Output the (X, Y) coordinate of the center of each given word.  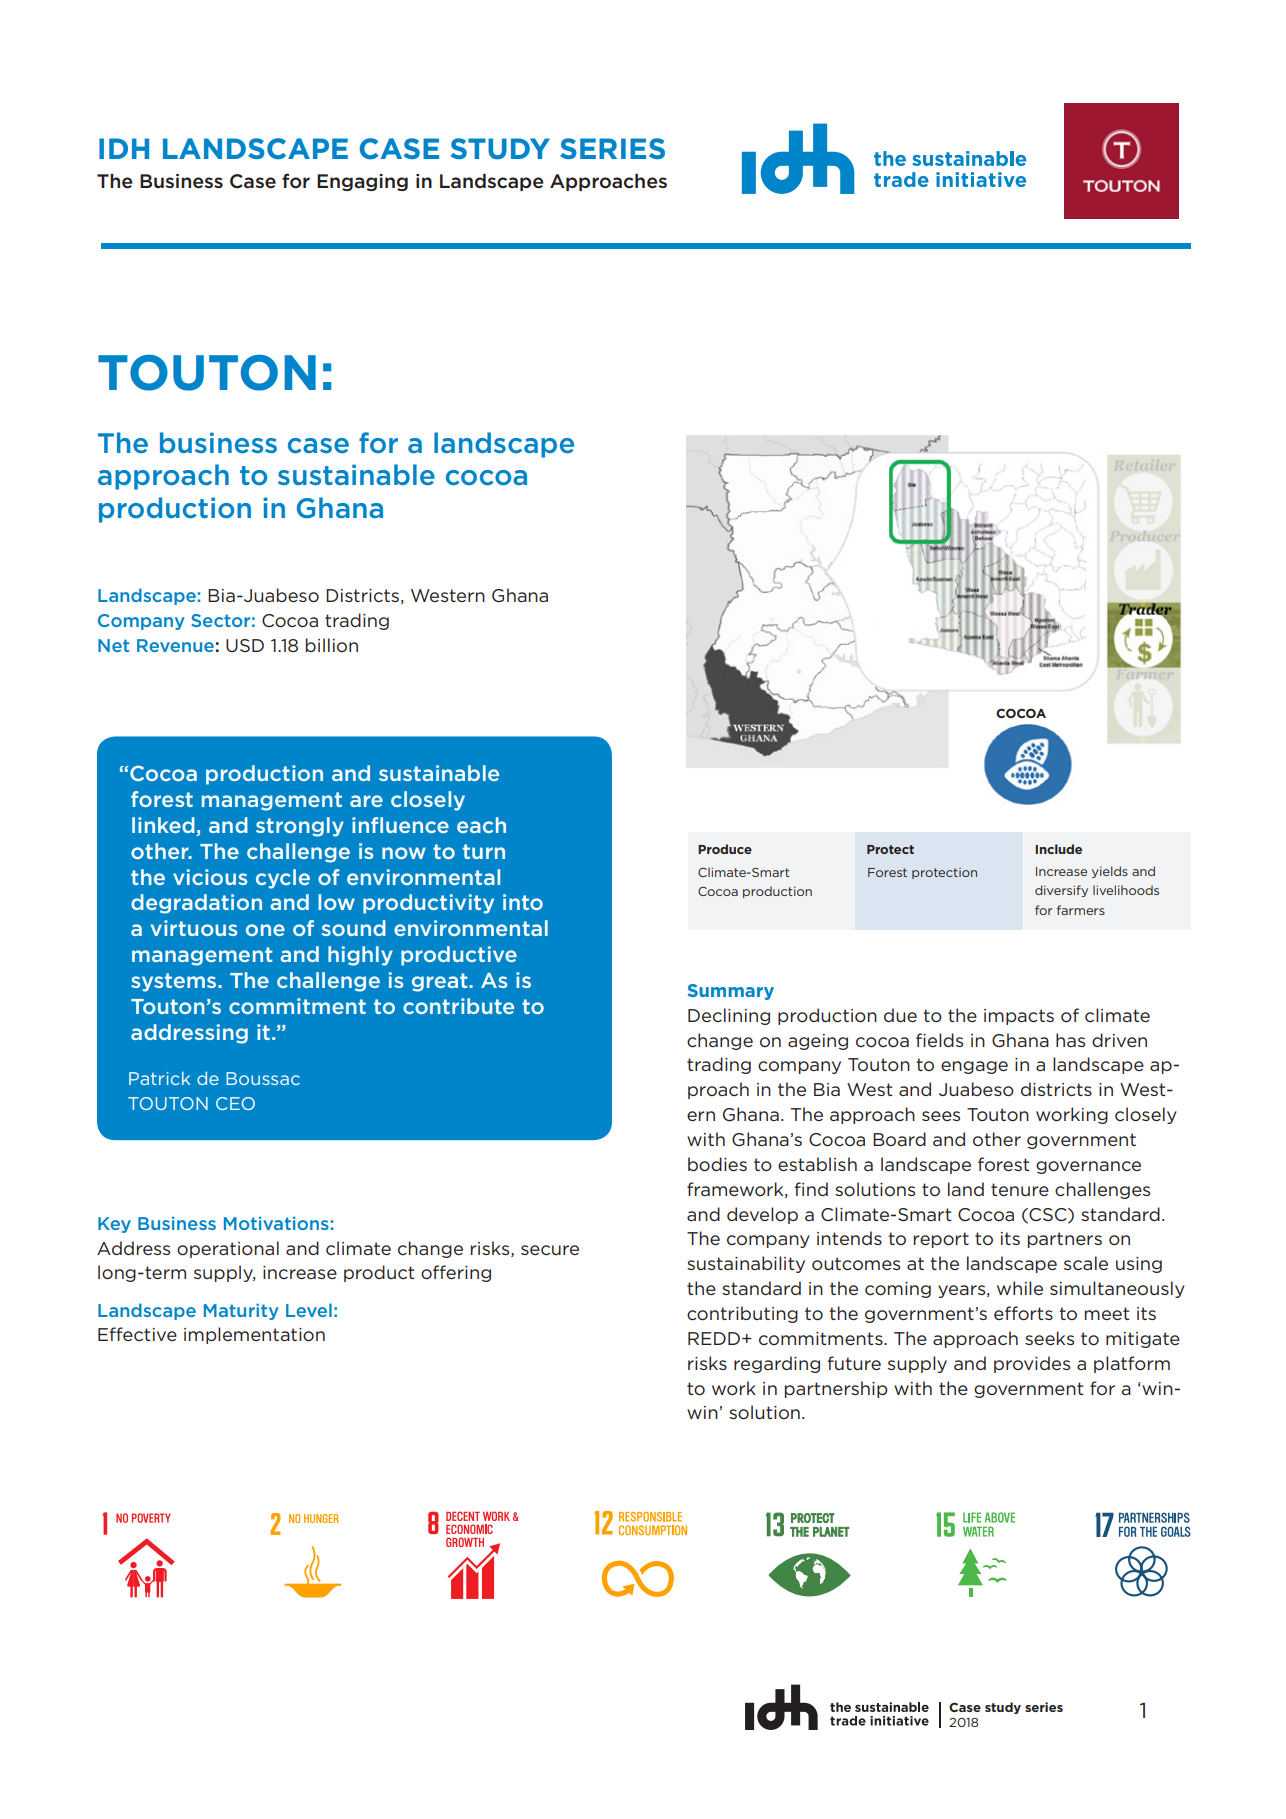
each (481, 825)
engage (974, 1067)
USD (245, 645)
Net (113, 645)
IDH (124, 148)
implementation (254, 1335)
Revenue (175, 645)
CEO (235, 1103)
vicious (210, 877)
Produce (725, 849)
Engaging (362, 182)
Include (1058, 849)
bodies (717, 1164)
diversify (1061, 891)
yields (1110, 872)
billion (332, 645)
